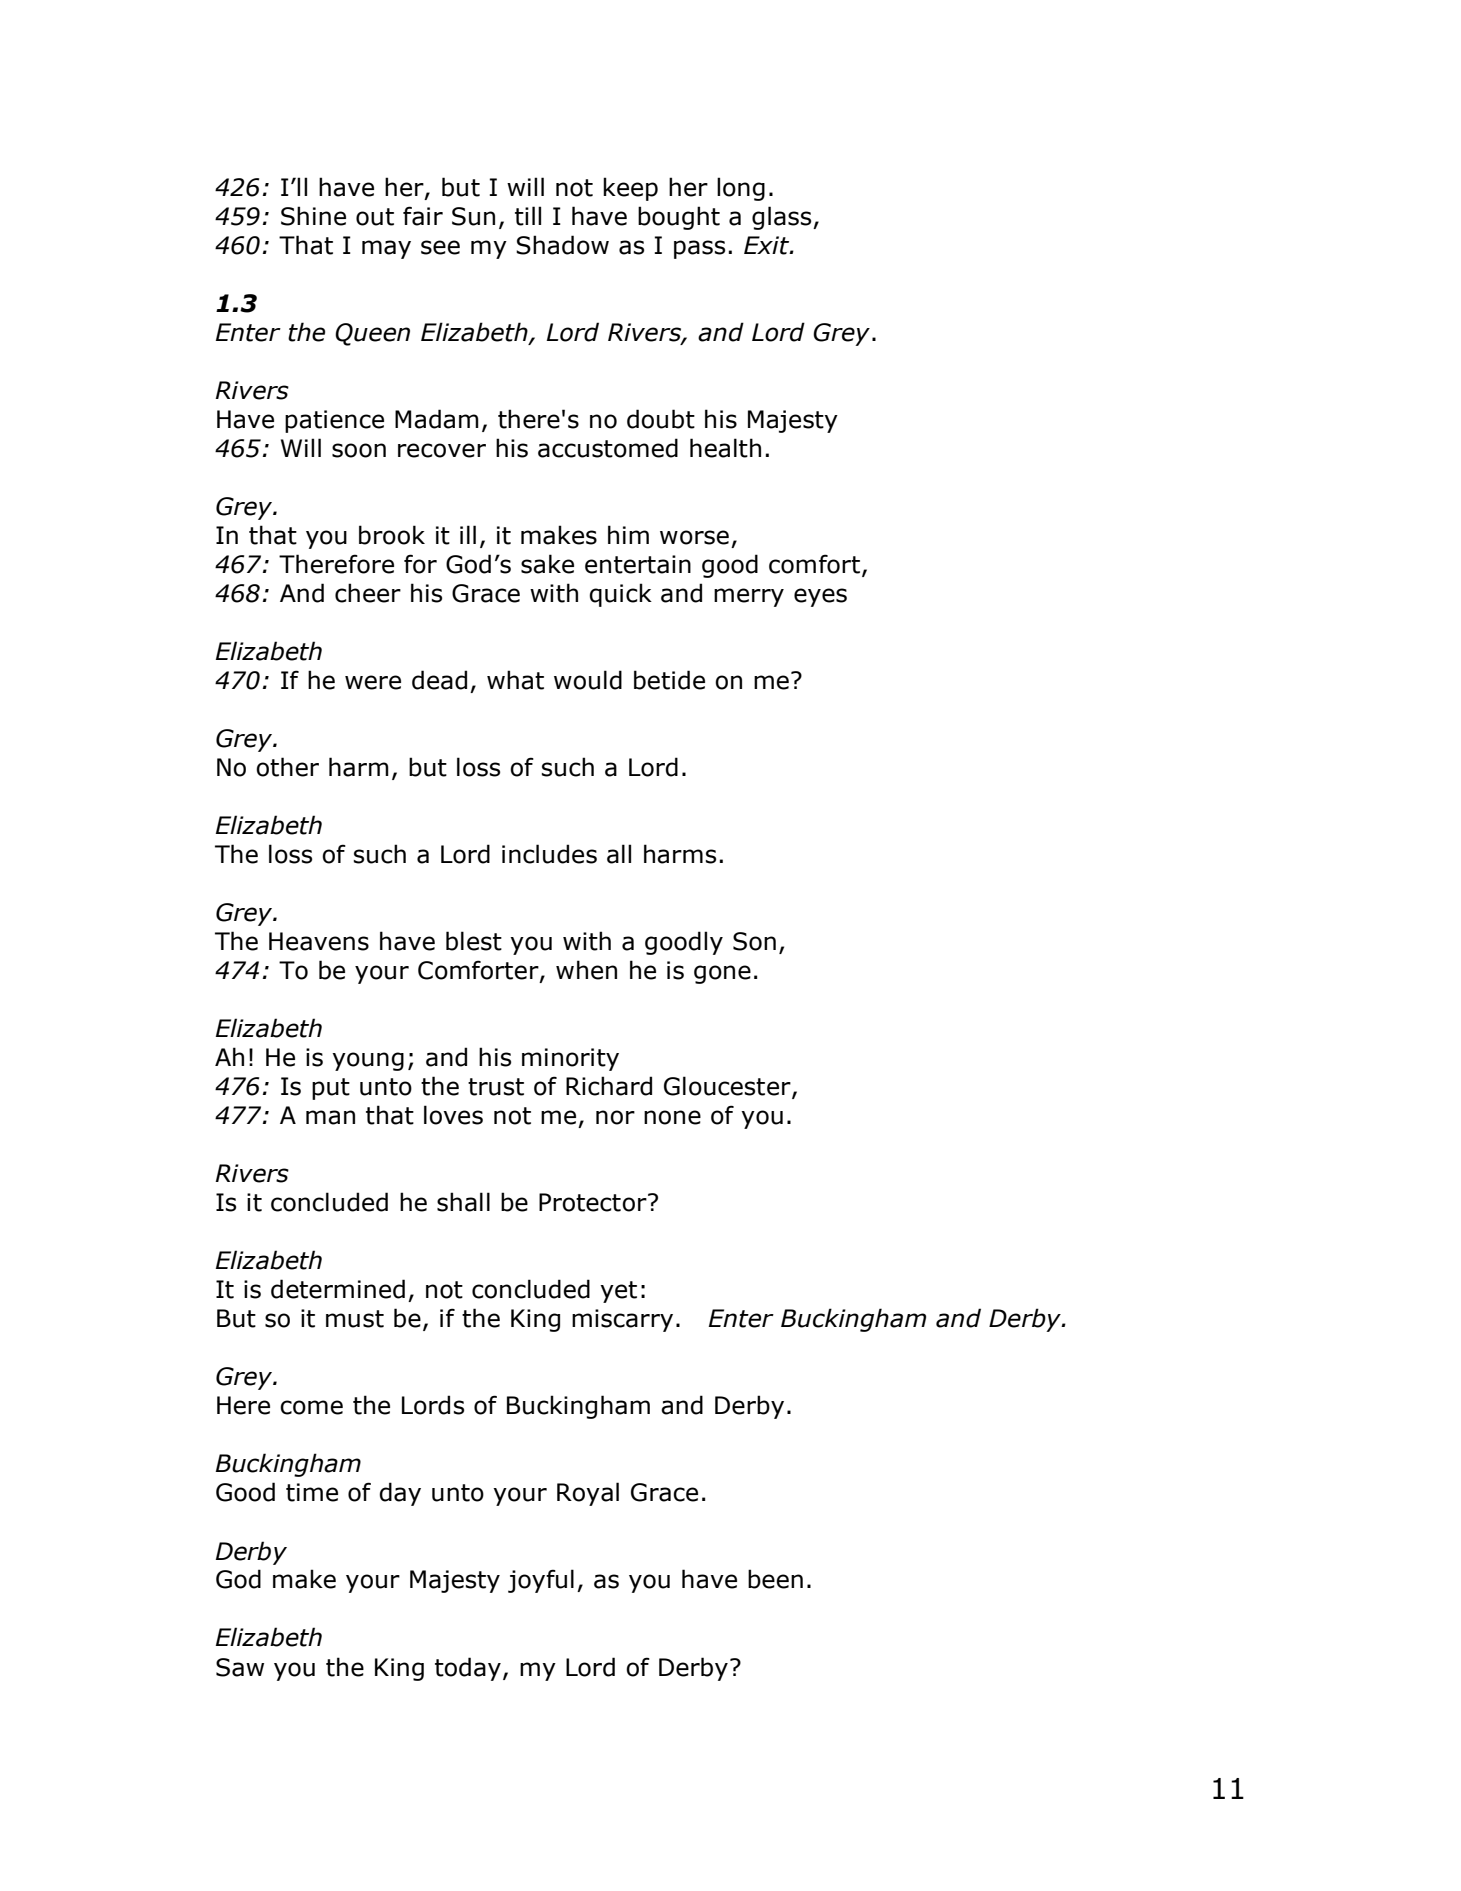  Describe the element at coordinates (474, 941) in the image. I see `blest` at that location.
